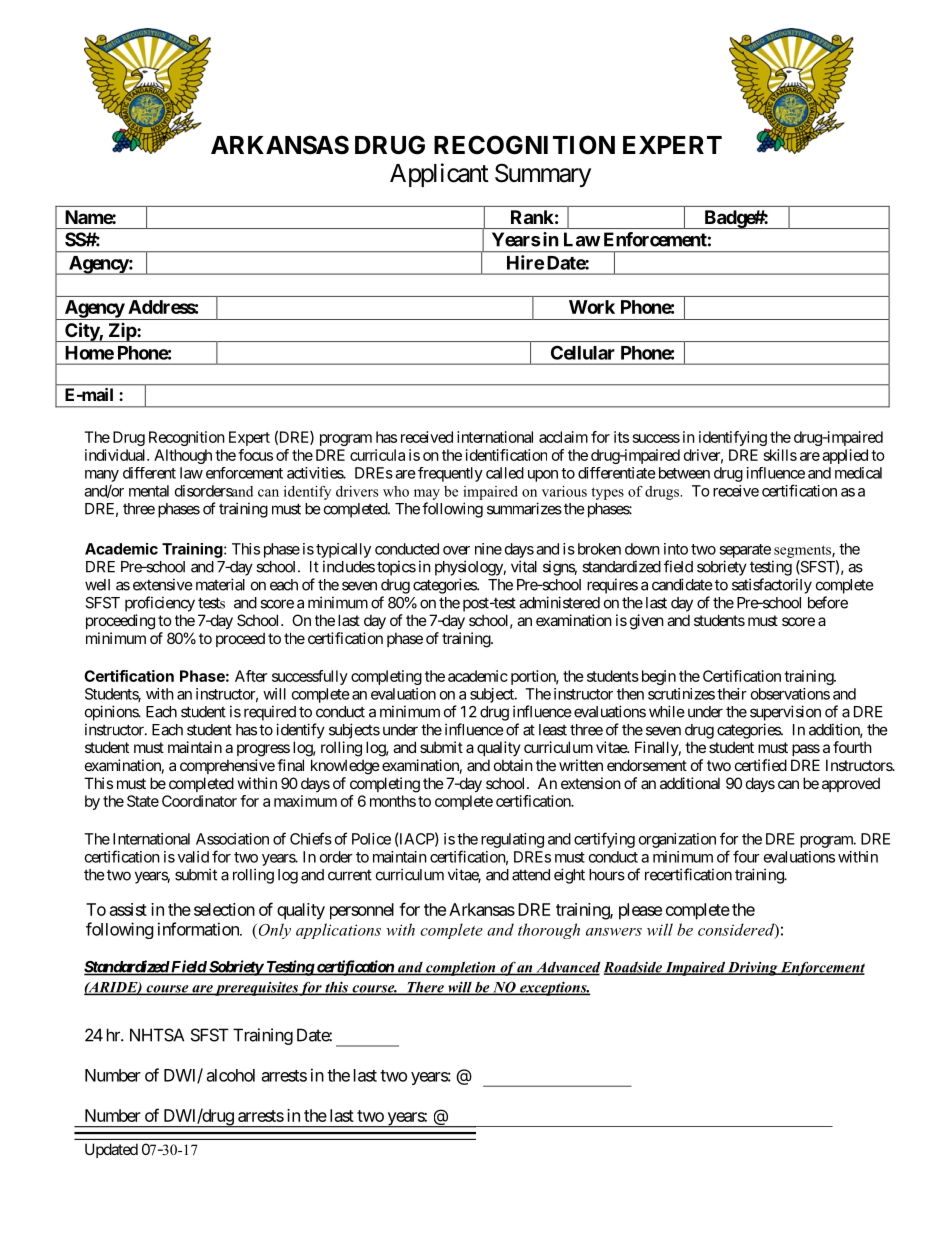  I want to click on NHTSA, so click(157, 1035).
